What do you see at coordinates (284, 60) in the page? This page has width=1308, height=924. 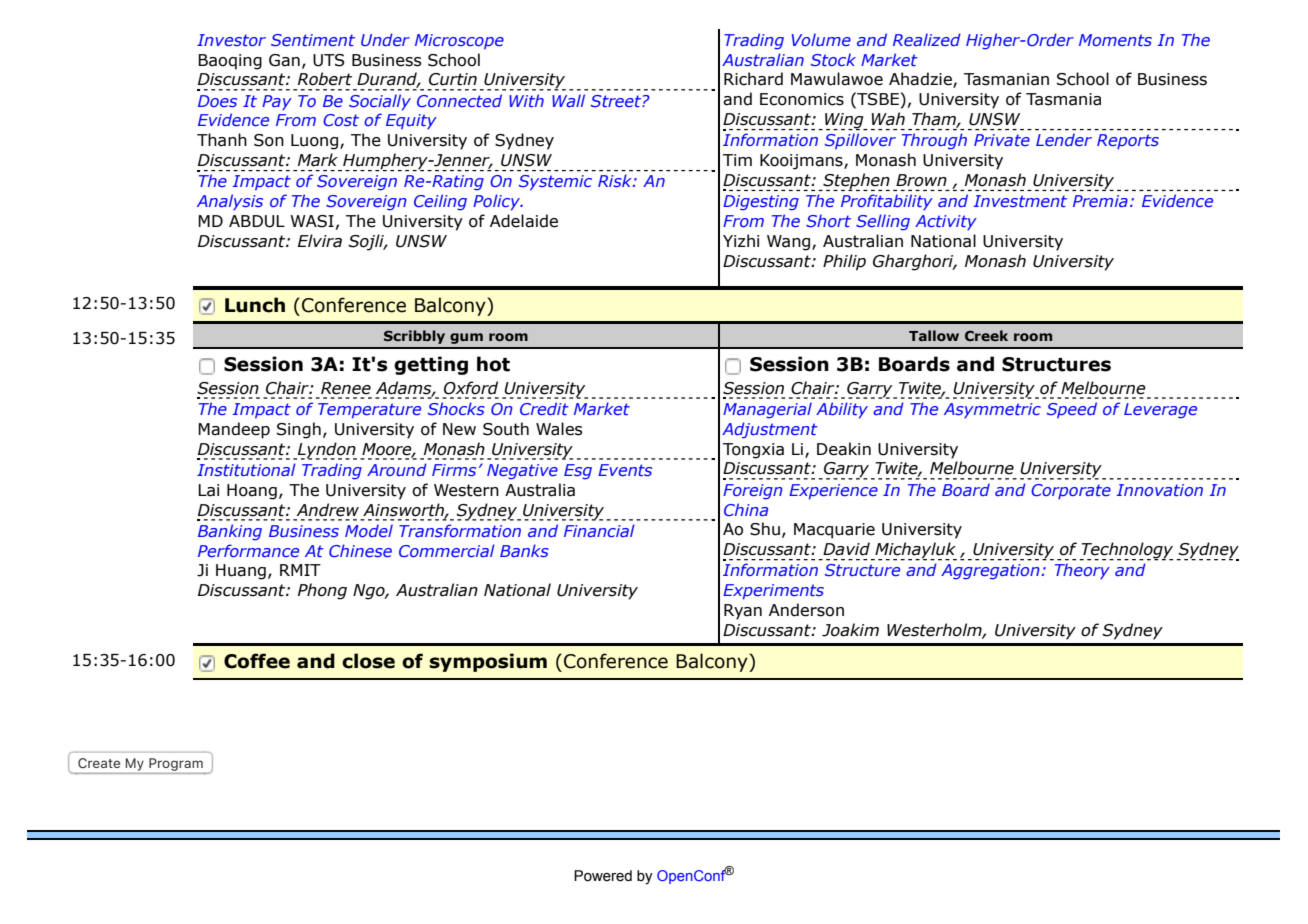 I see `Gan` at bounding box center [284, 60].
